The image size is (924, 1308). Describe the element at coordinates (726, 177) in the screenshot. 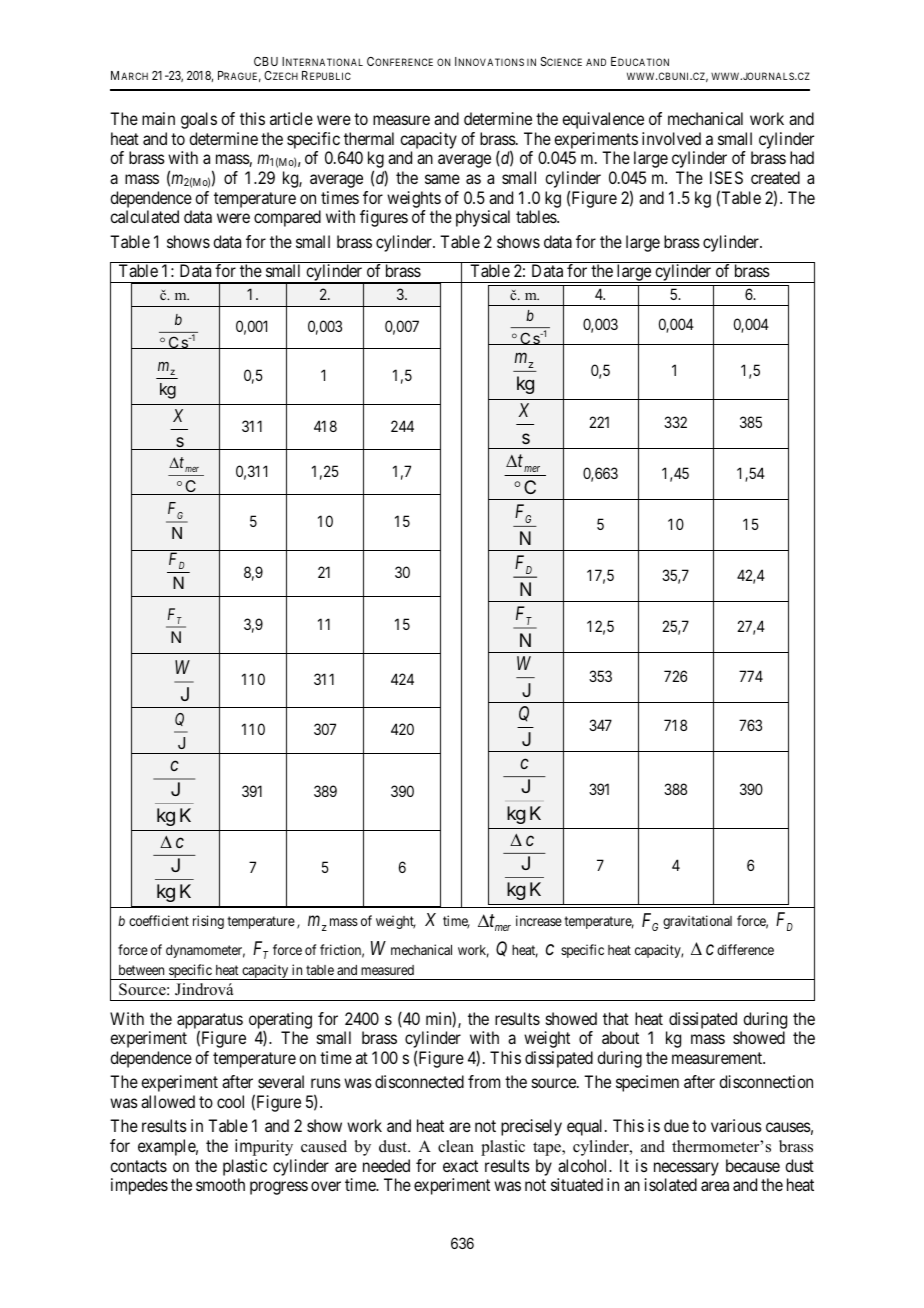

I see `ISES` at that location.
